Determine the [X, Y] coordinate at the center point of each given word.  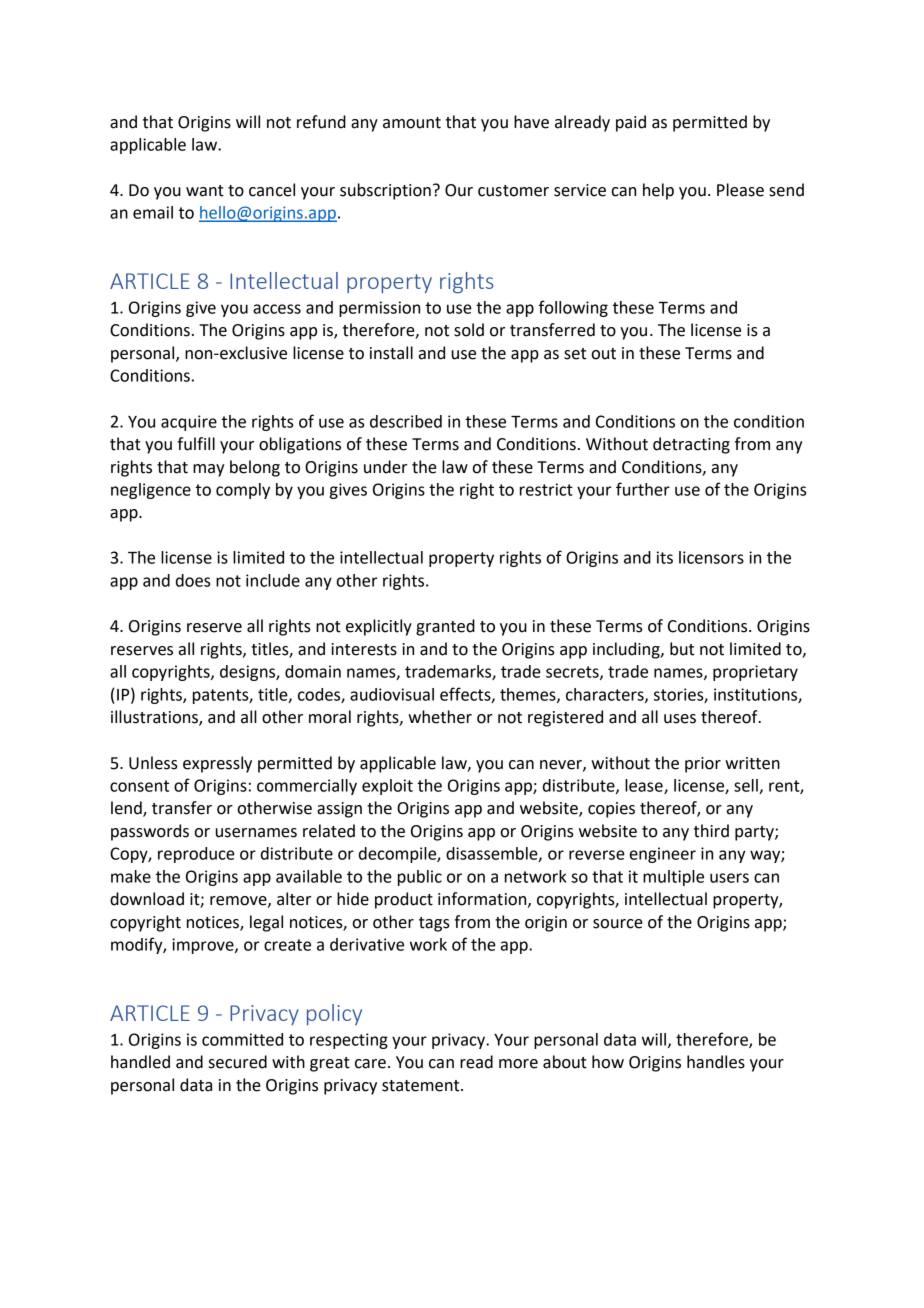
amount [412, 123]
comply [243, 491]
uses [680, 719]
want [205, 191]
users [729, 878]
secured [238, 1062]
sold [469, 330]
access [277, 309]
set [575, 354]
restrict [546, 489]
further [643, 489]
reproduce [196, 855]
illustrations [155, 718]
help [658, 191]
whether [440, 717]
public [420, 878]
